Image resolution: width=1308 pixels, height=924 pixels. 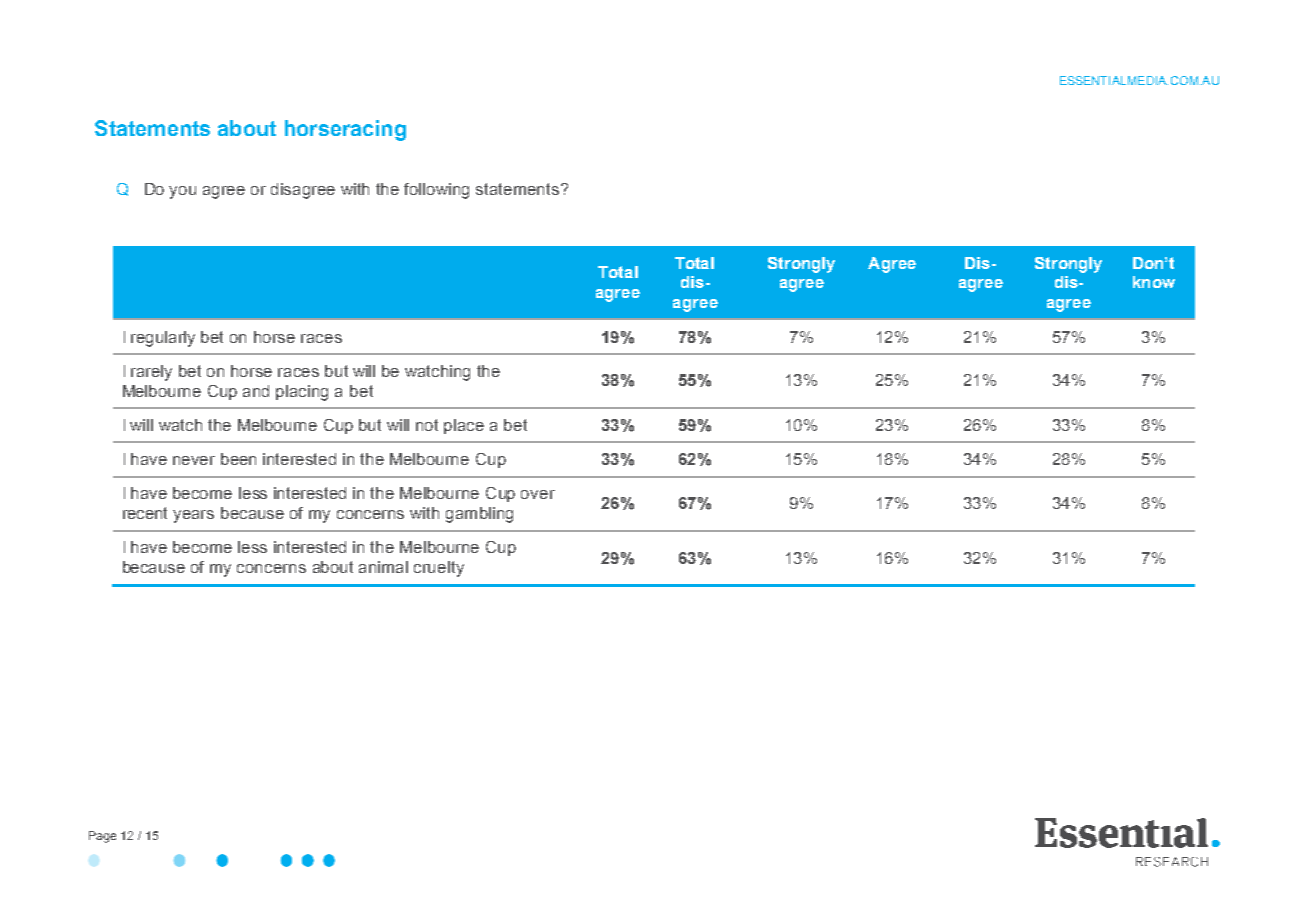 What do you see at coordinates (102, 837) in the page?
I see `Page` at bounding box center [102, 837].
